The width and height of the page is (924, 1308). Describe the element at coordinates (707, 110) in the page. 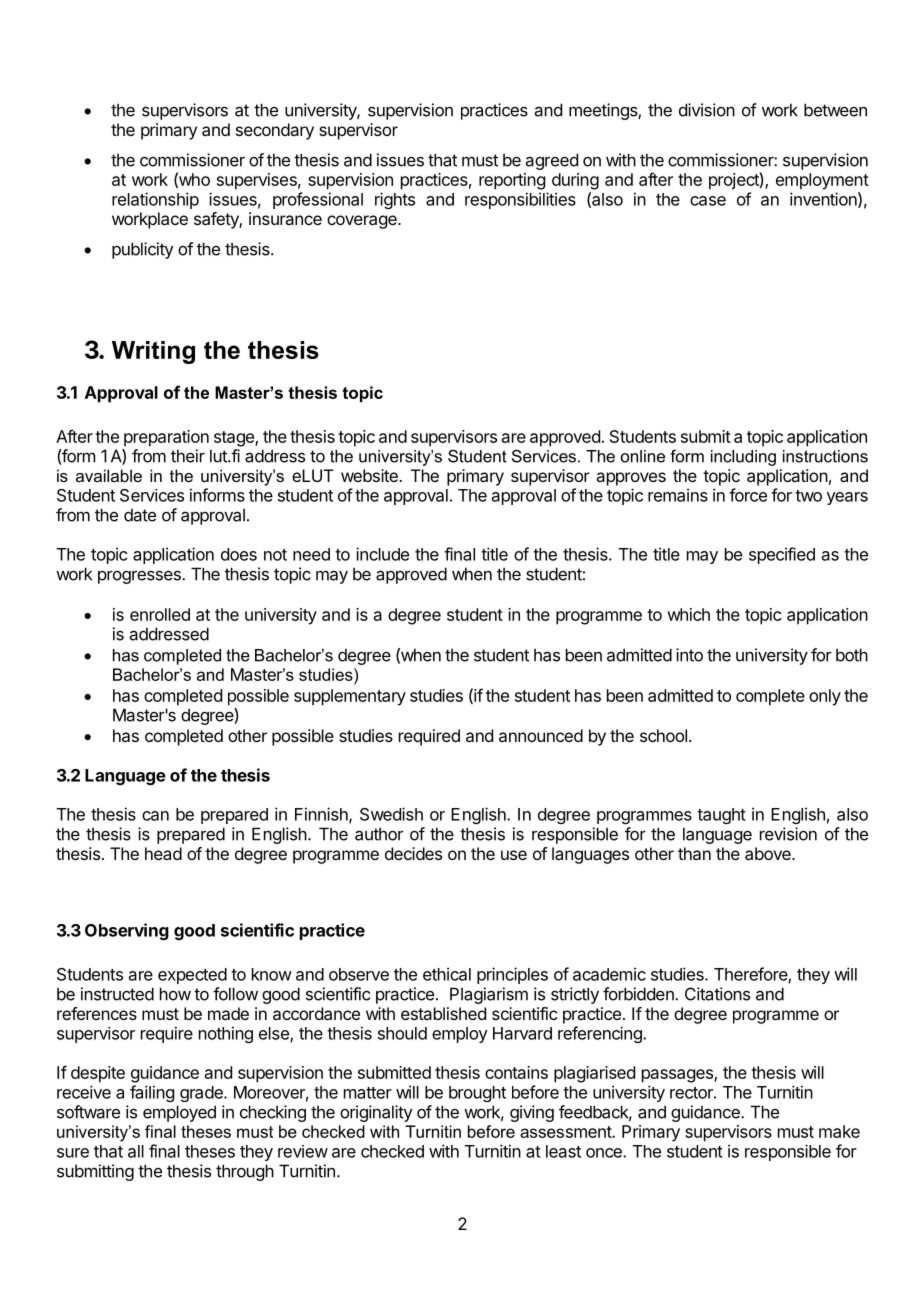

I see `division` at that location.
